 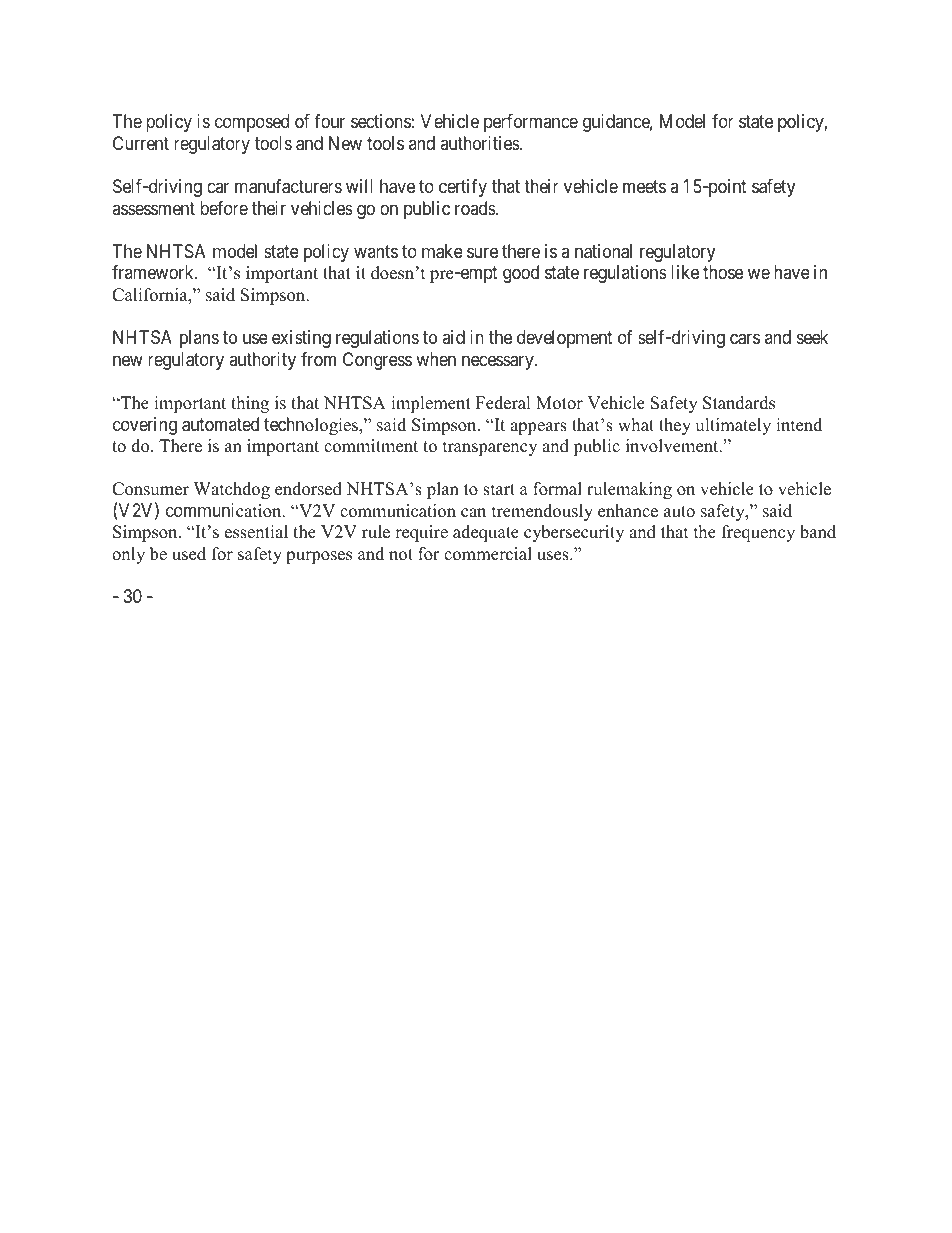 I want to click on commercial, so click(x=488, y=554).
